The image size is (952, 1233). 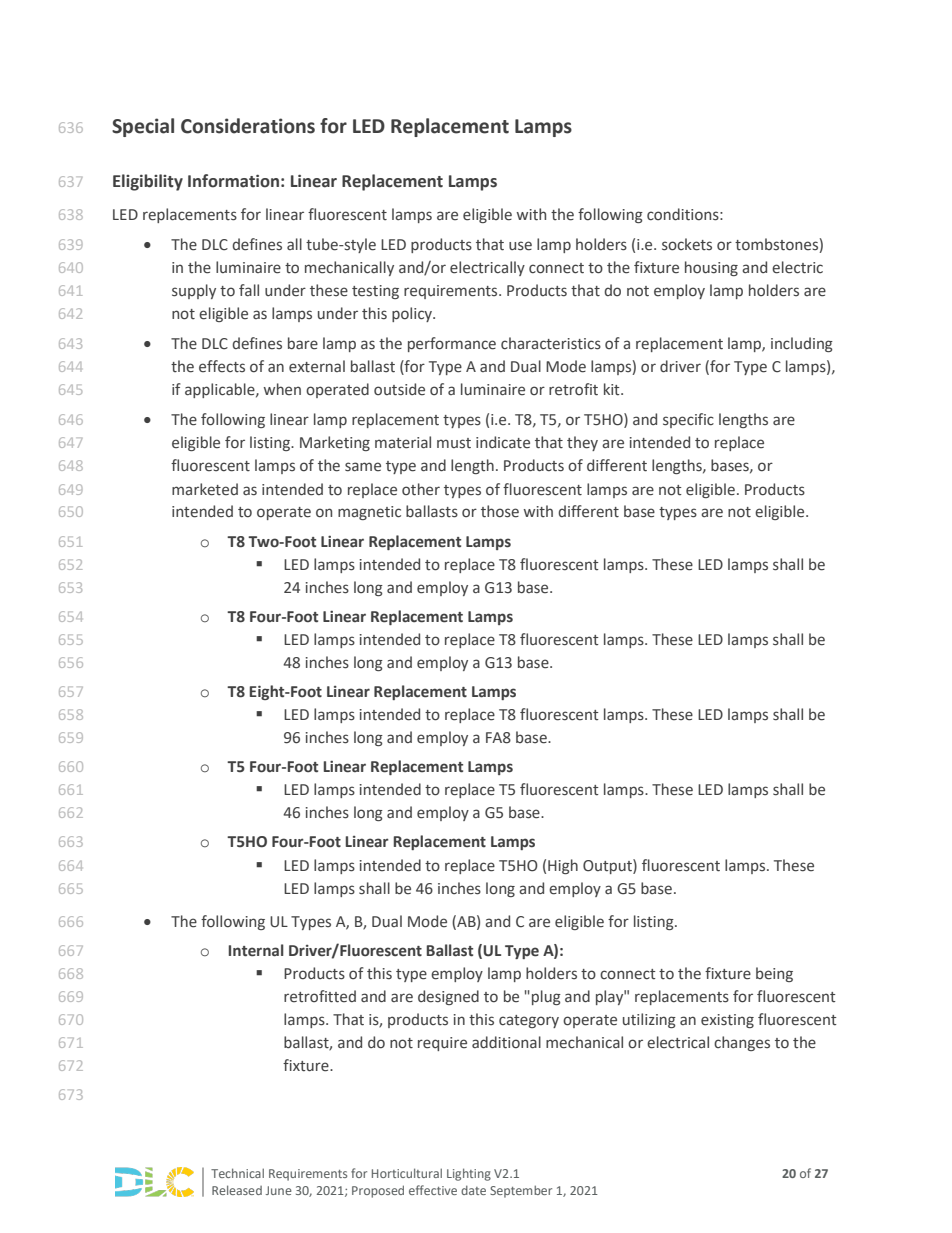 What do you see at coordinates (205, 489) in the page?
I see `marketed` at bounding box center [205, 489].
